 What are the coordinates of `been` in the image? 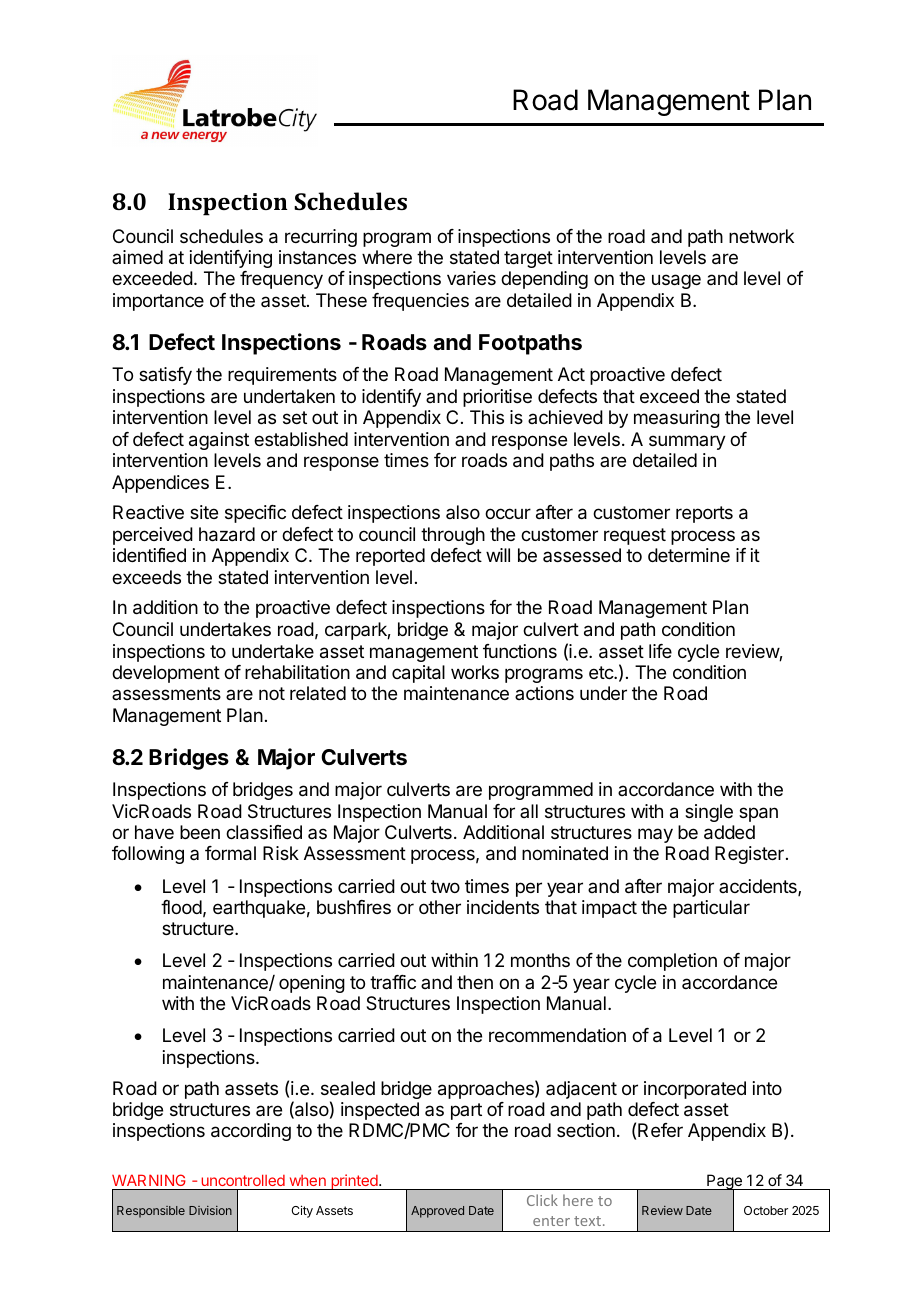 It's located at (200, 832).
